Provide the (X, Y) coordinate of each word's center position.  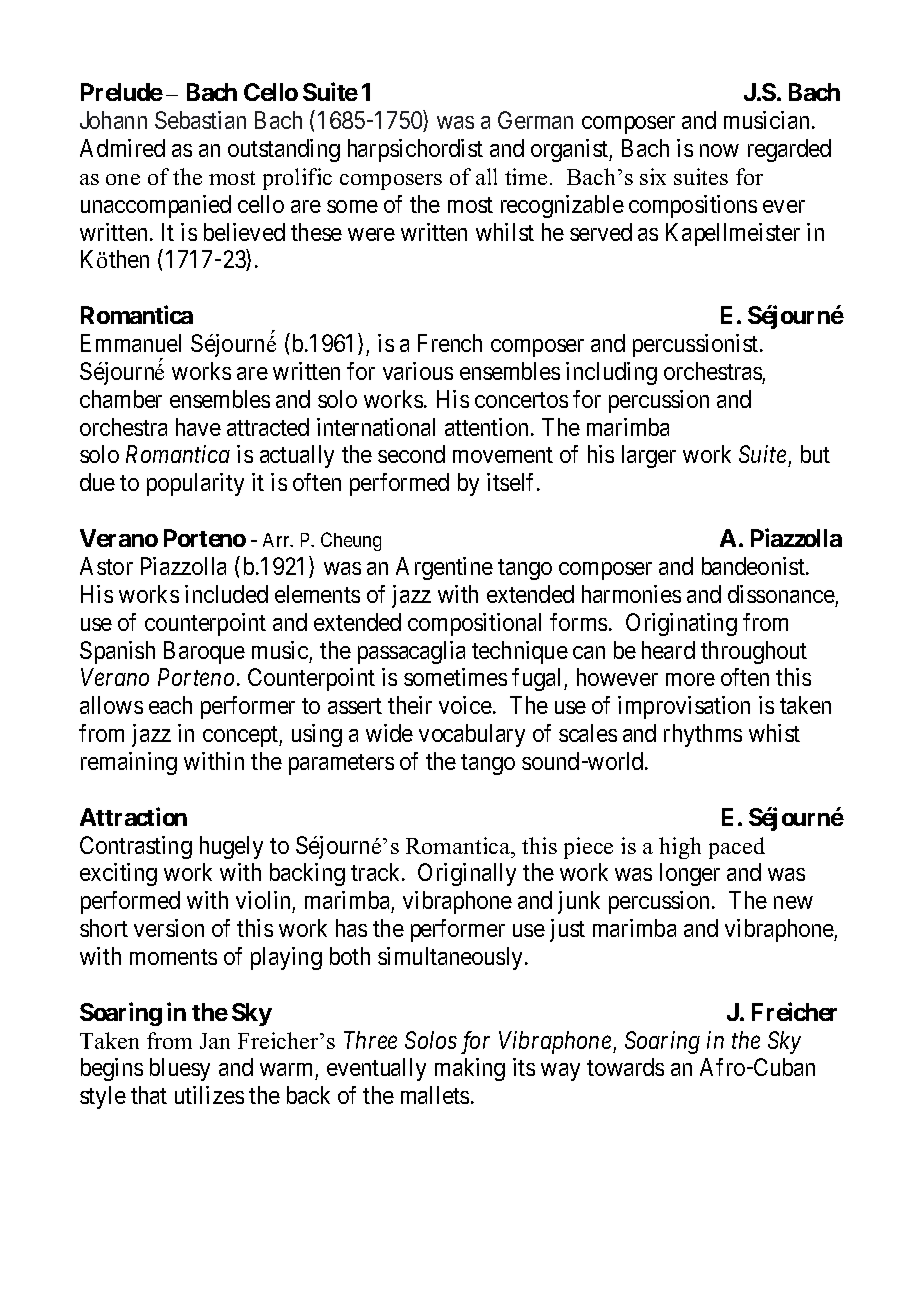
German (535, 120)
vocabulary (472, 735)
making (470, 1069)
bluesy (180, 1069)
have (198, 427)
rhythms (703, 735)
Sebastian (200, 120)
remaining (129, 763)
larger (649, 456)
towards (625, 1067)
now (719, 150)
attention (486, 427)
